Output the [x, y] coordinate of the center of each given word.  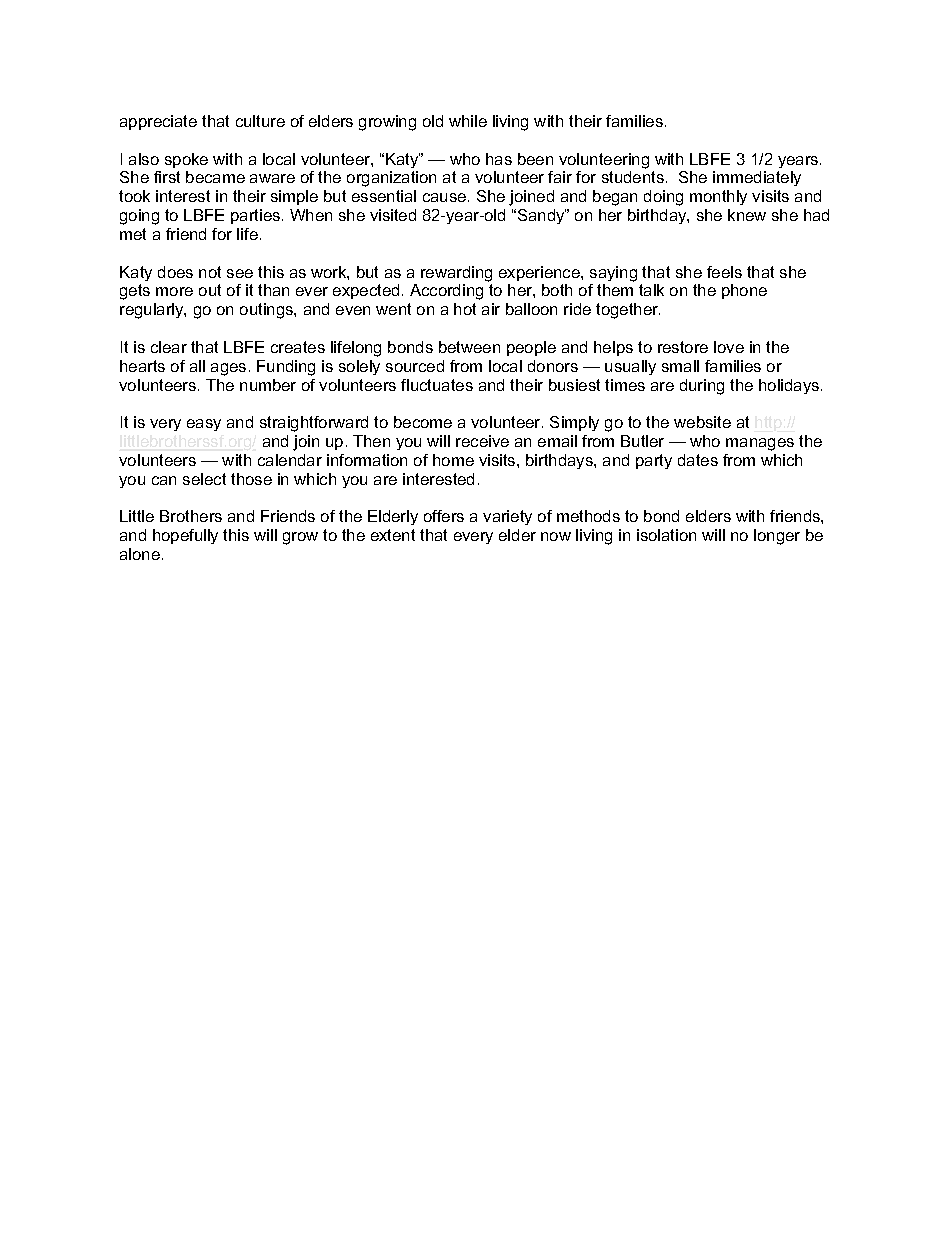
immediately [757, 178]
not [210, 272]
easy [204, 425]
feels [724, 272]
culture [260, 121]
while [468, 121]
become [423, 422]
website [702, 422]
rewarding [456, 274]
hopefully [185, 536]
